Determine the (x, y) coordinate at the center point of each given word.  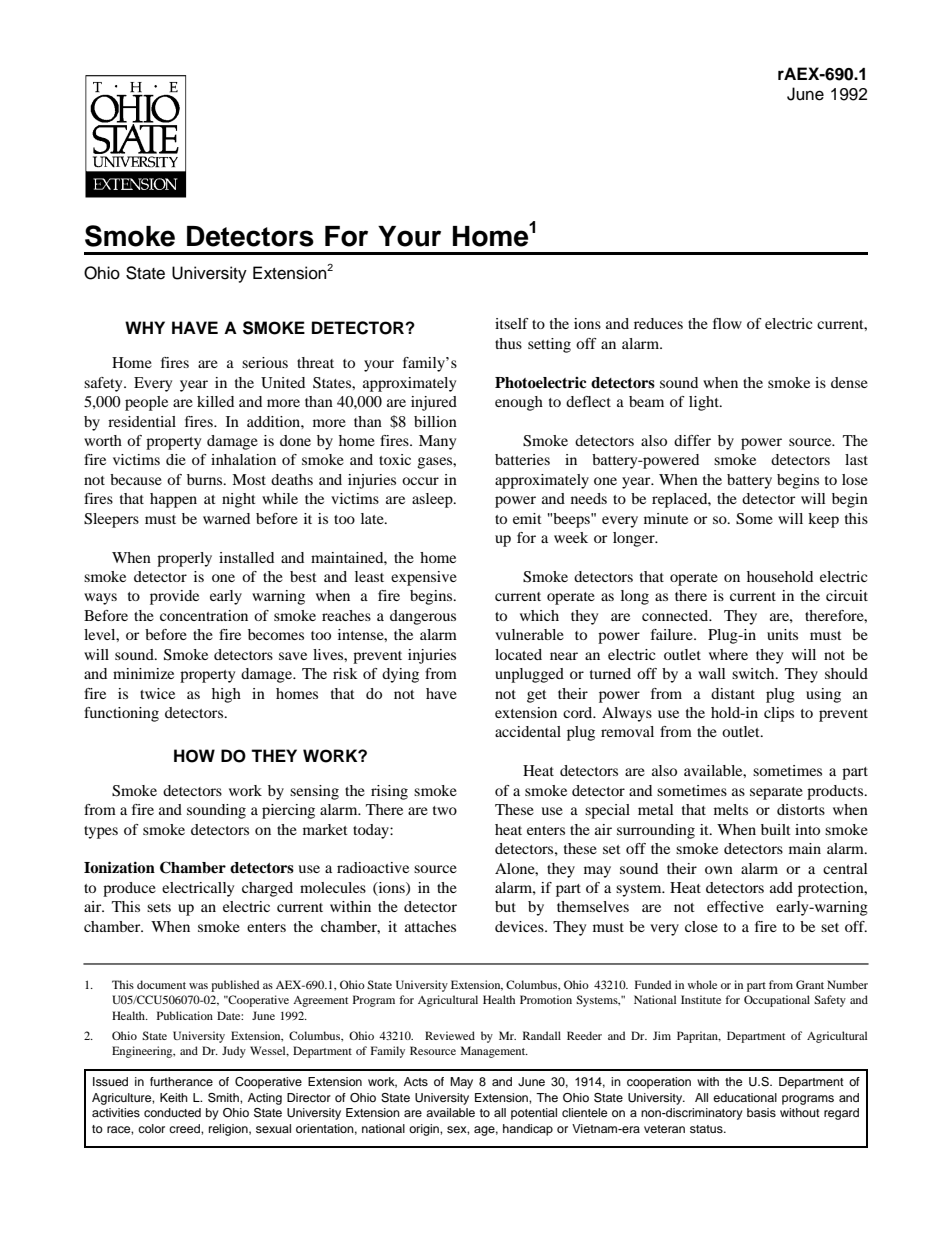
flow (727, 323)
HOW (194, 756)
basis (761, 1112)
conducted (172, 1112)
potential (534, 1114)
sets (159, 907)
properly (184, 559)
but (505, 906)
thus (508, 343)
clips (779, 714)
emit (527, 518)
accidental (528, 731)
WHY (145, 327)
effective (735, 906)
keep (823, 520)
